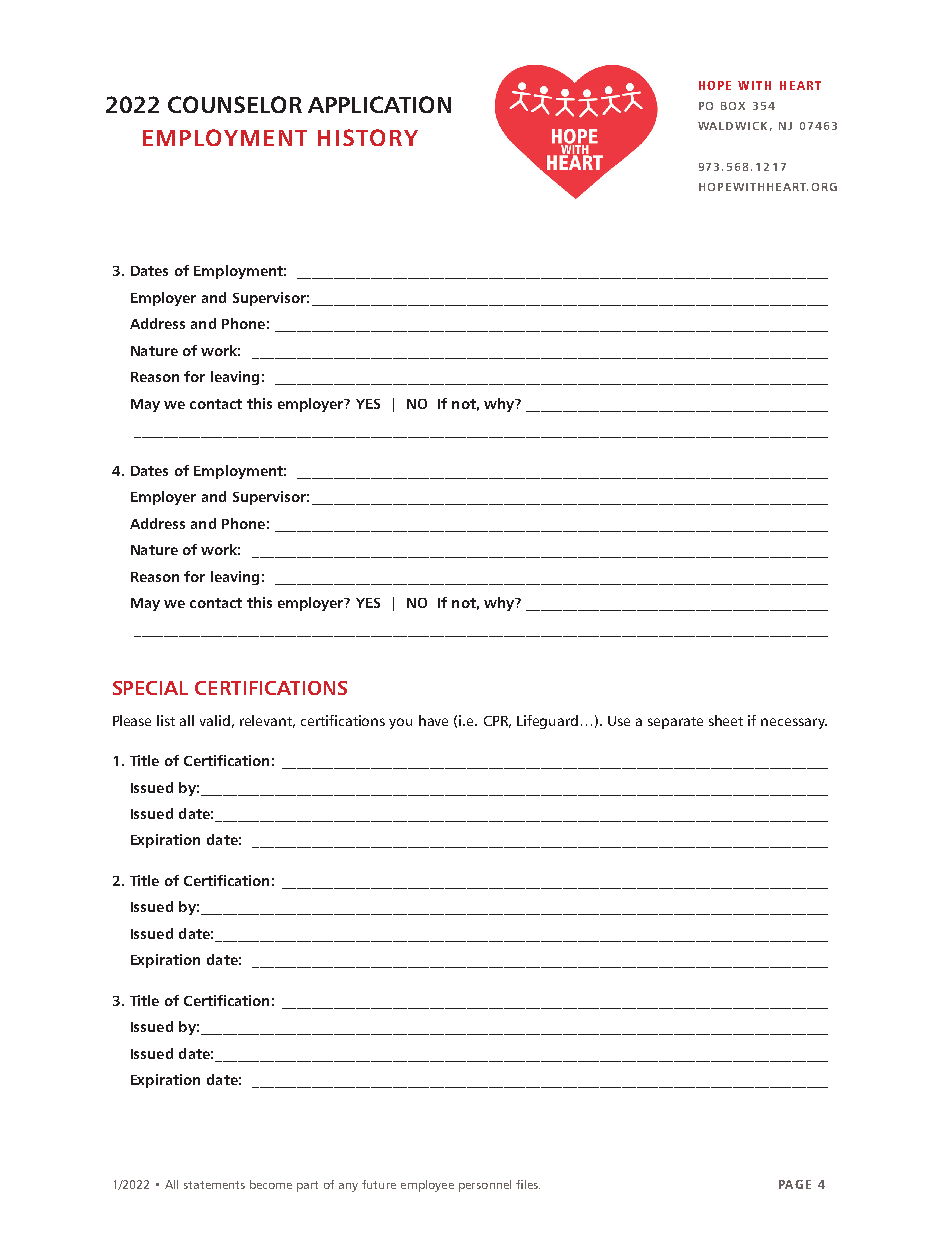 The width and height of the document is (952, 1233). I want to click on CPR, so click(497, 722).
